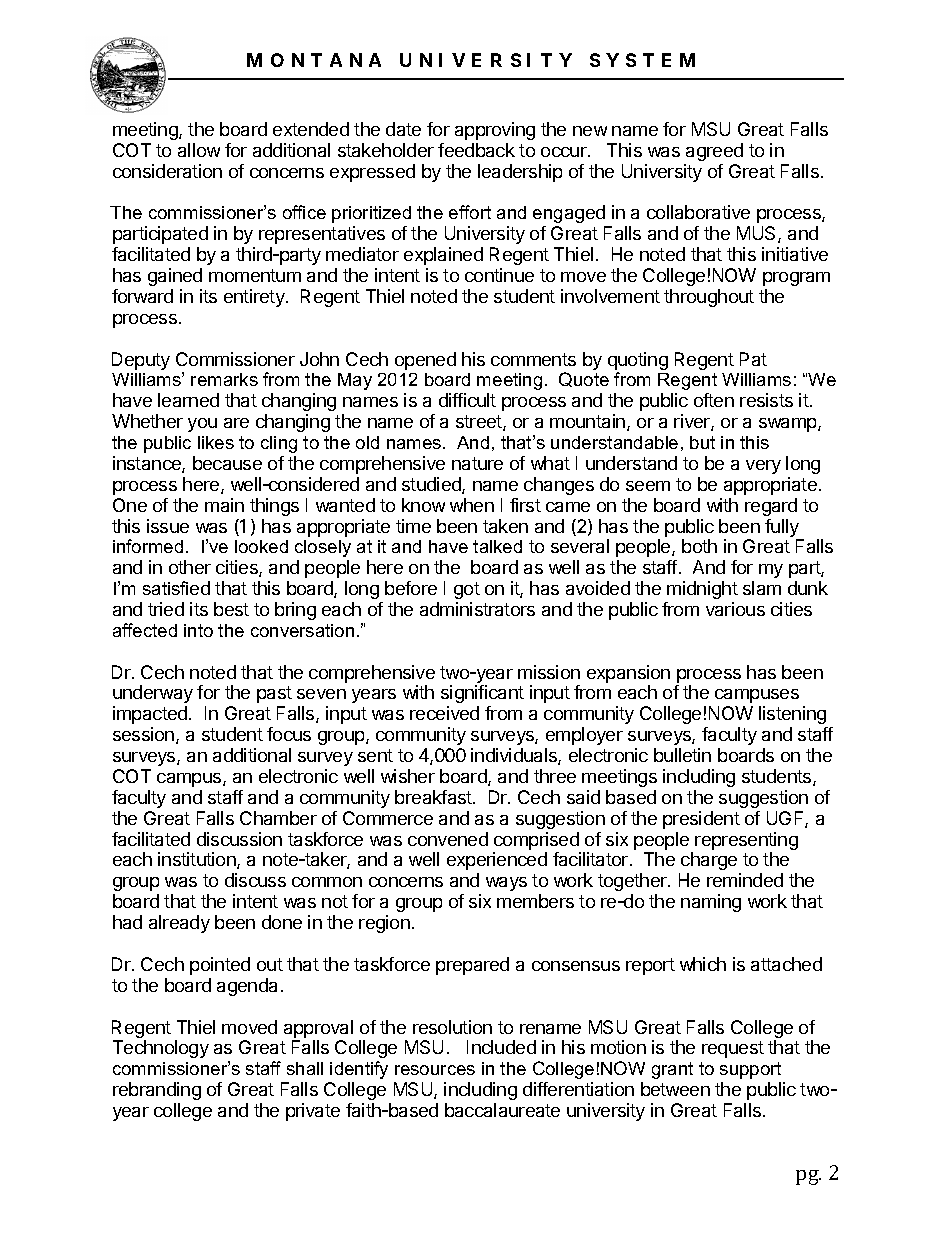 The image size is (952, 1233). Describe the element at coordinates (735, 609) in the screenshot. I see `various` at that location.
